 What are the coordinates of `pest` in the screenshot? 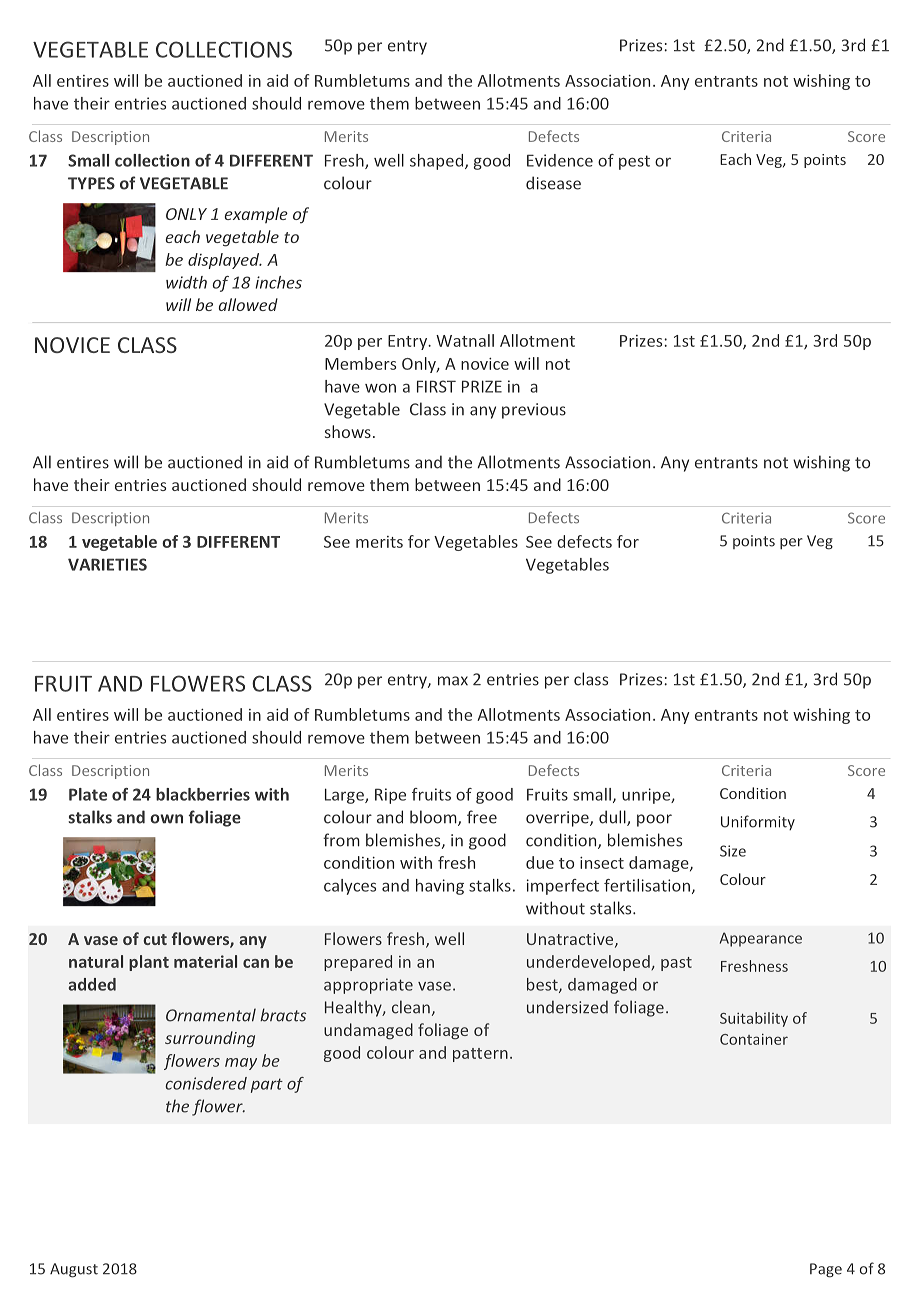 It's located at (634, 162).
